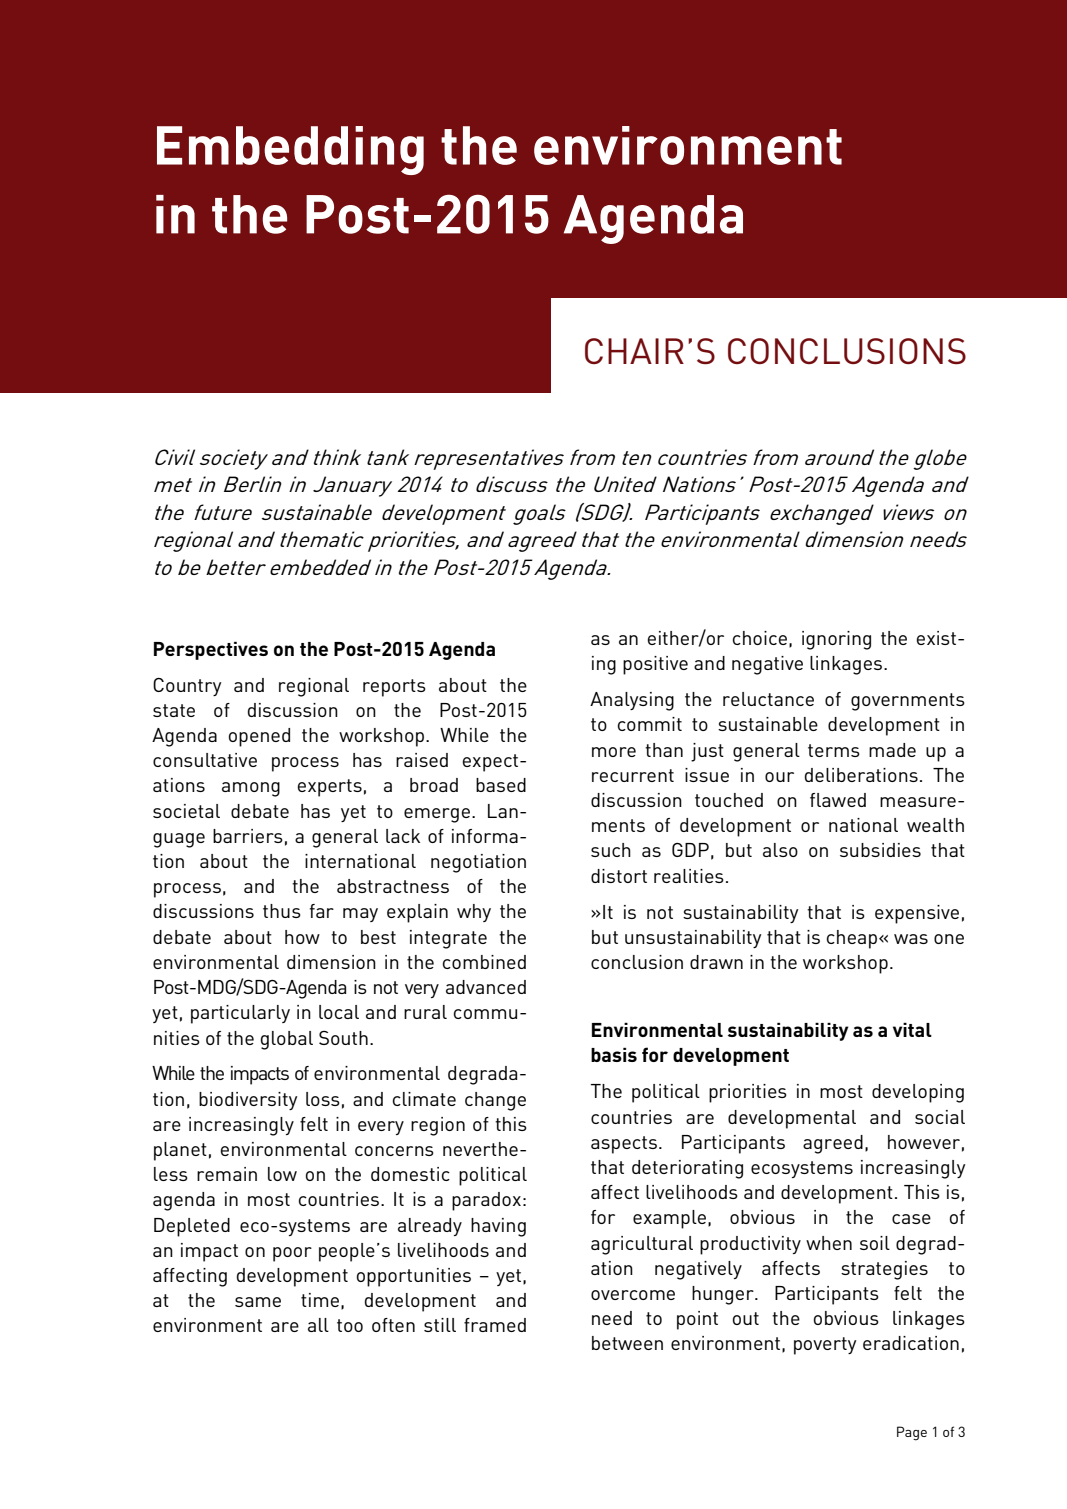 The height and width of the screenshot is (1509, 1067). I want to click on ignoring, so click(836, 640).
